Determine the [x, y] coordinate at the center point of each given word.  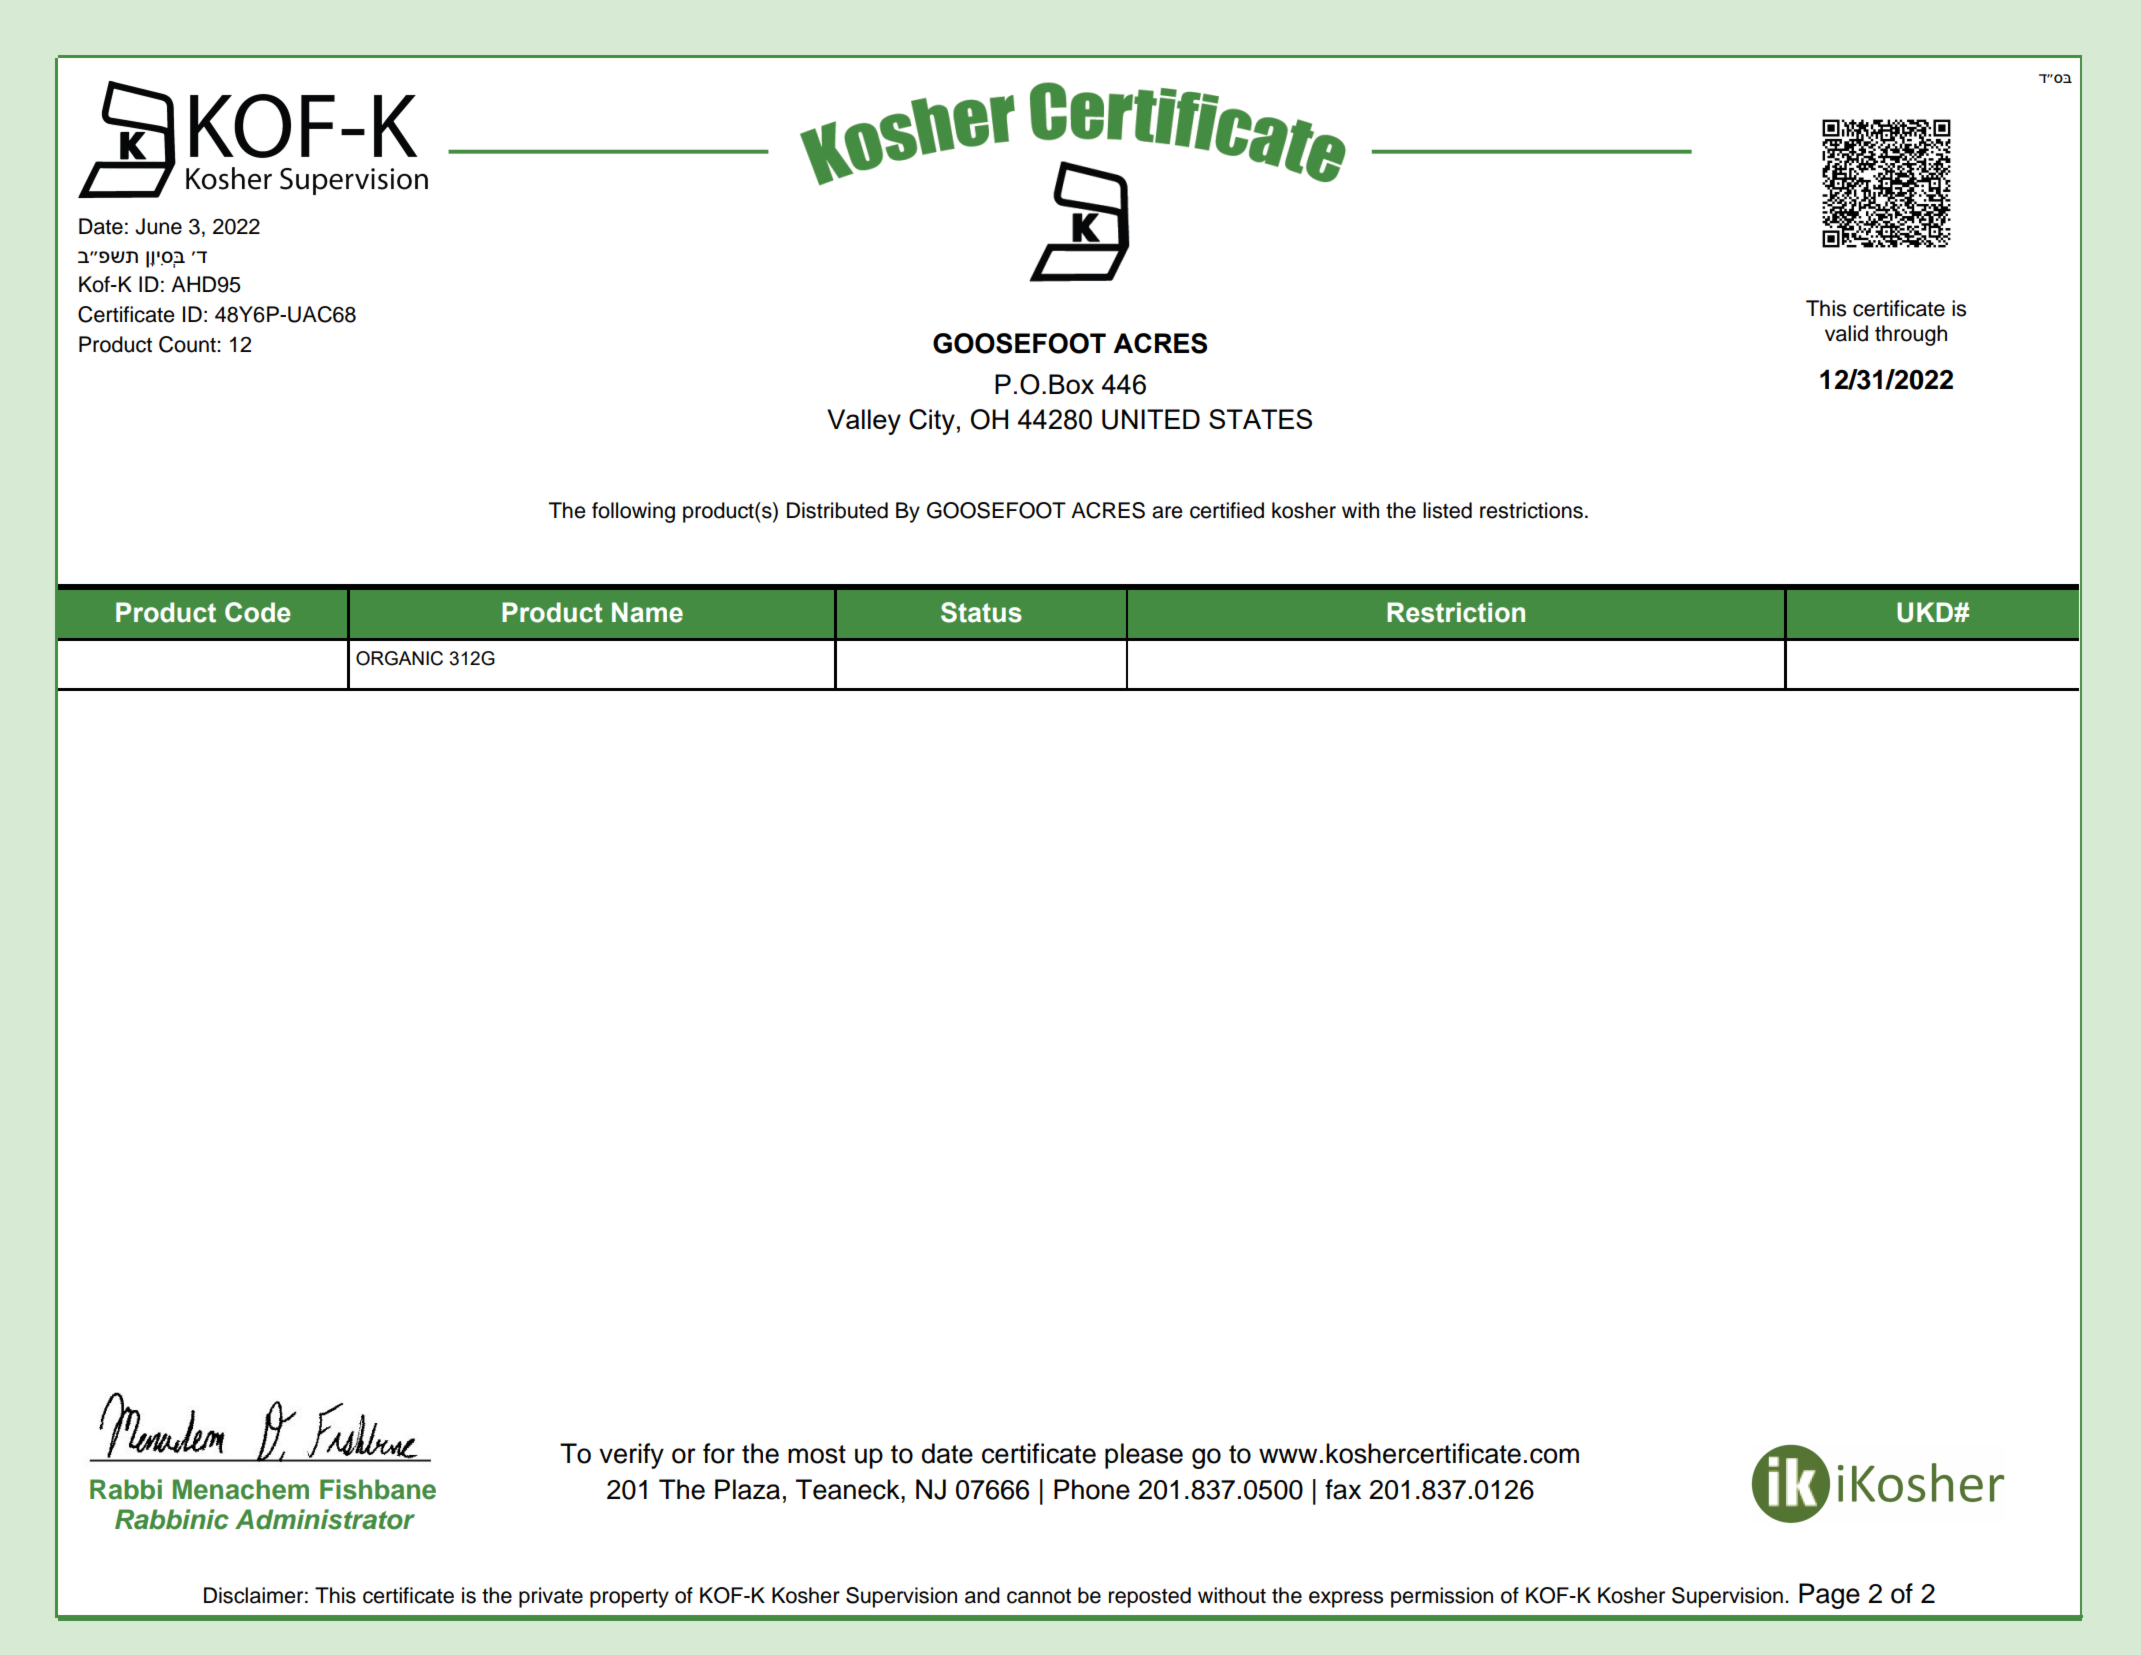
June [158, 226]
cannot [1039, 1596]
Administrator [325, 1519]
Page [1829, 1596]
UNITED [1151, 419]
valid [1846, 333]
